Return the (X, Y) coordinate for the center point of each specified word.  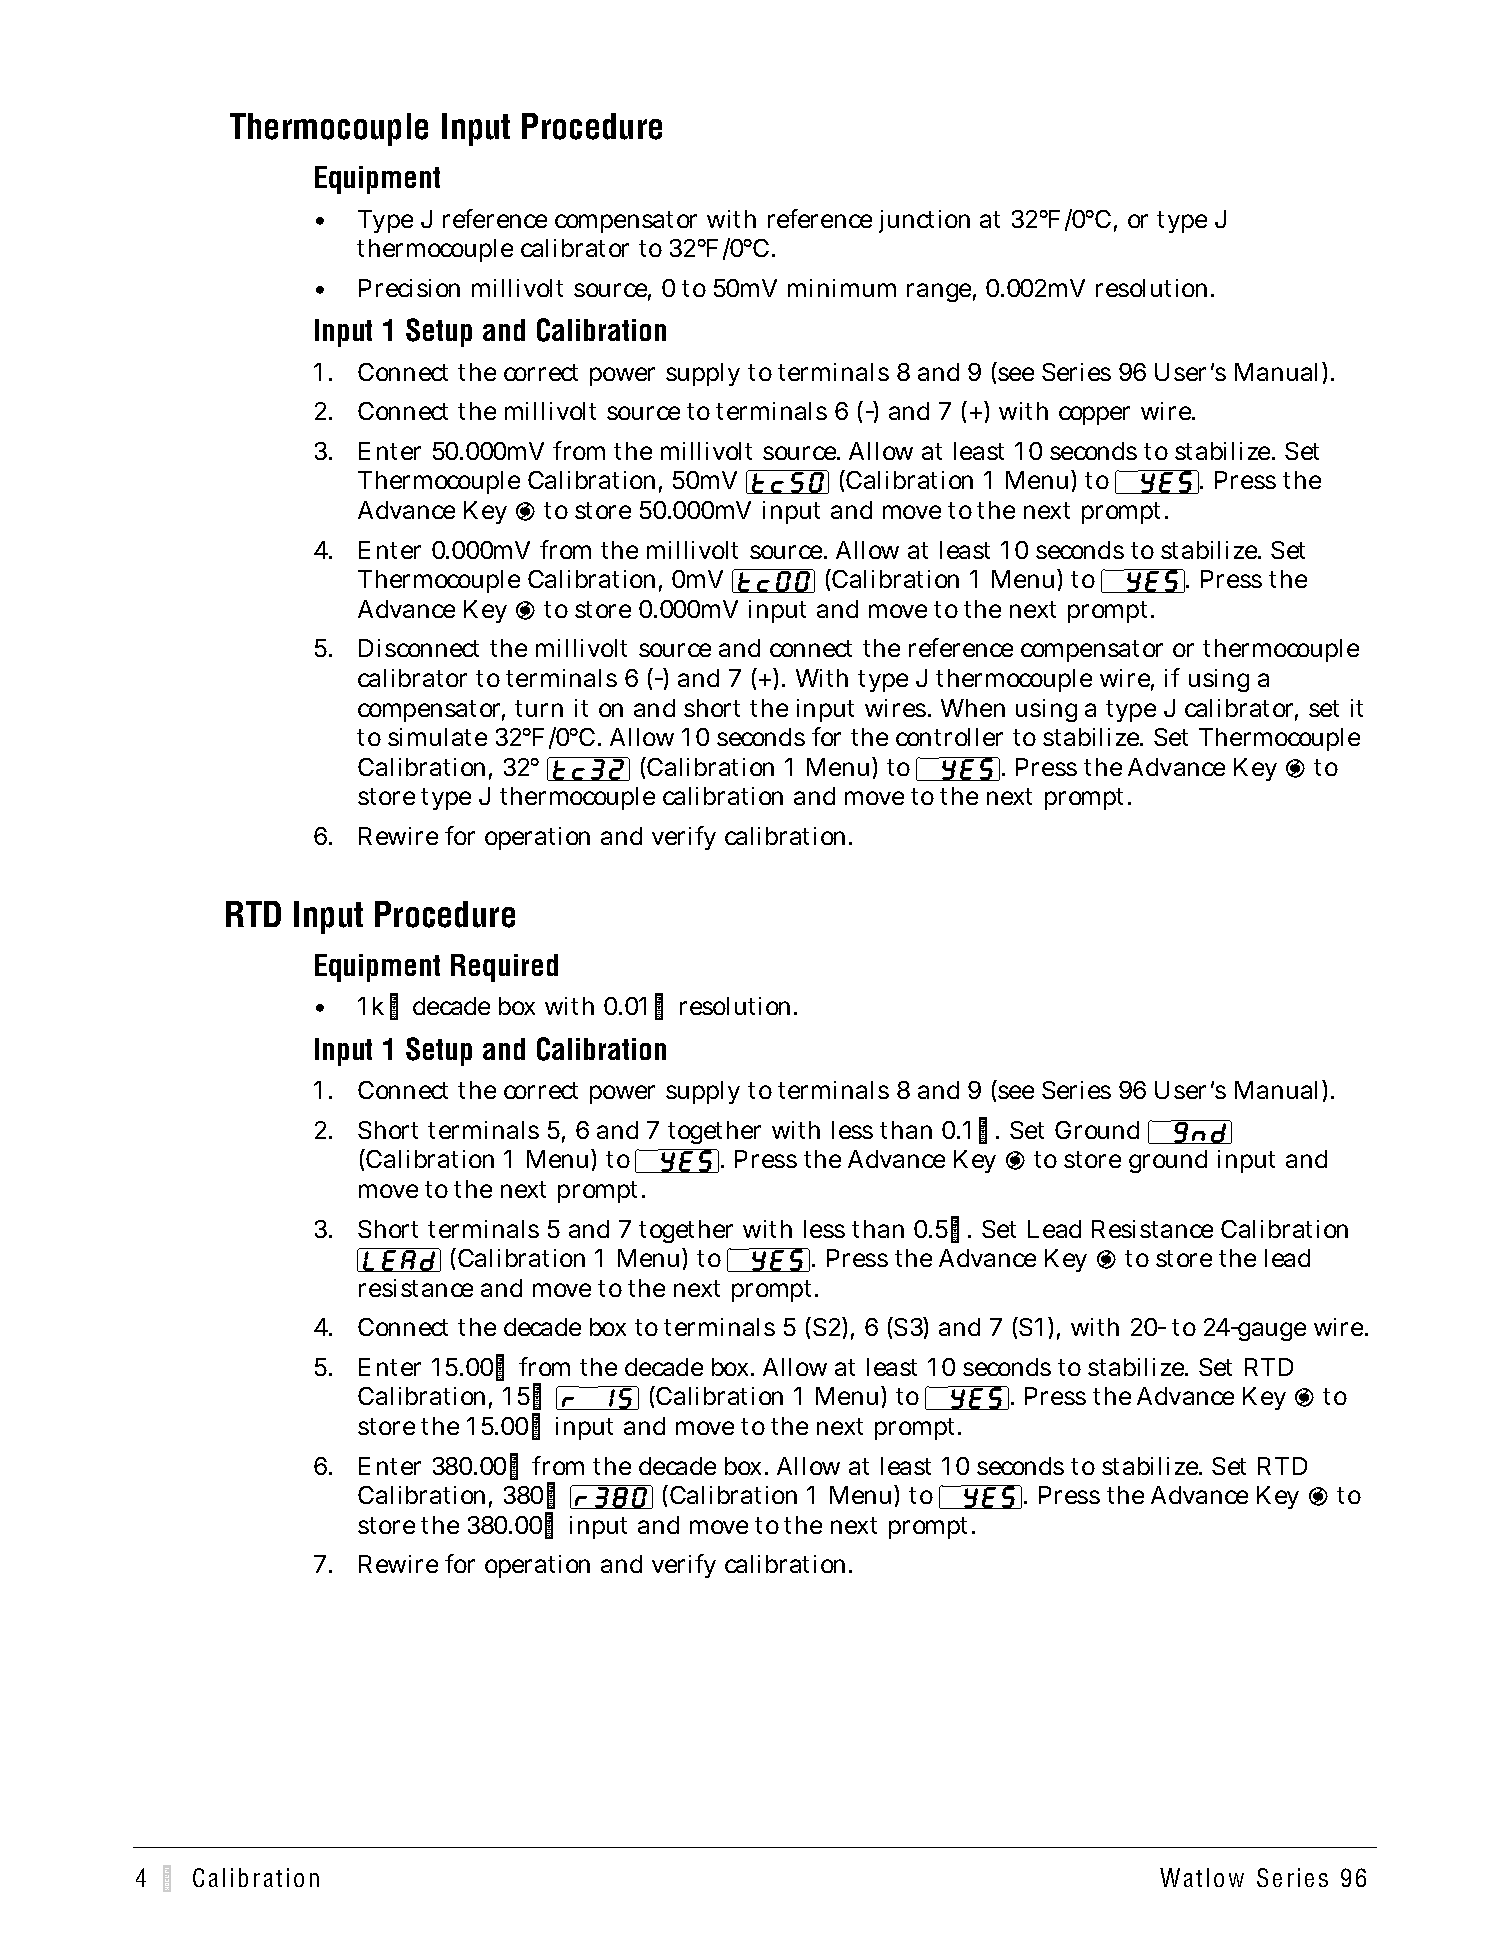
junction (924, 221)
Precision (409, 288)
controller (949, 737)
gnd (1200, 1132)
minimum (842, 288)
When (973, 708)
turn (539, 708)
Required (504, 968)
